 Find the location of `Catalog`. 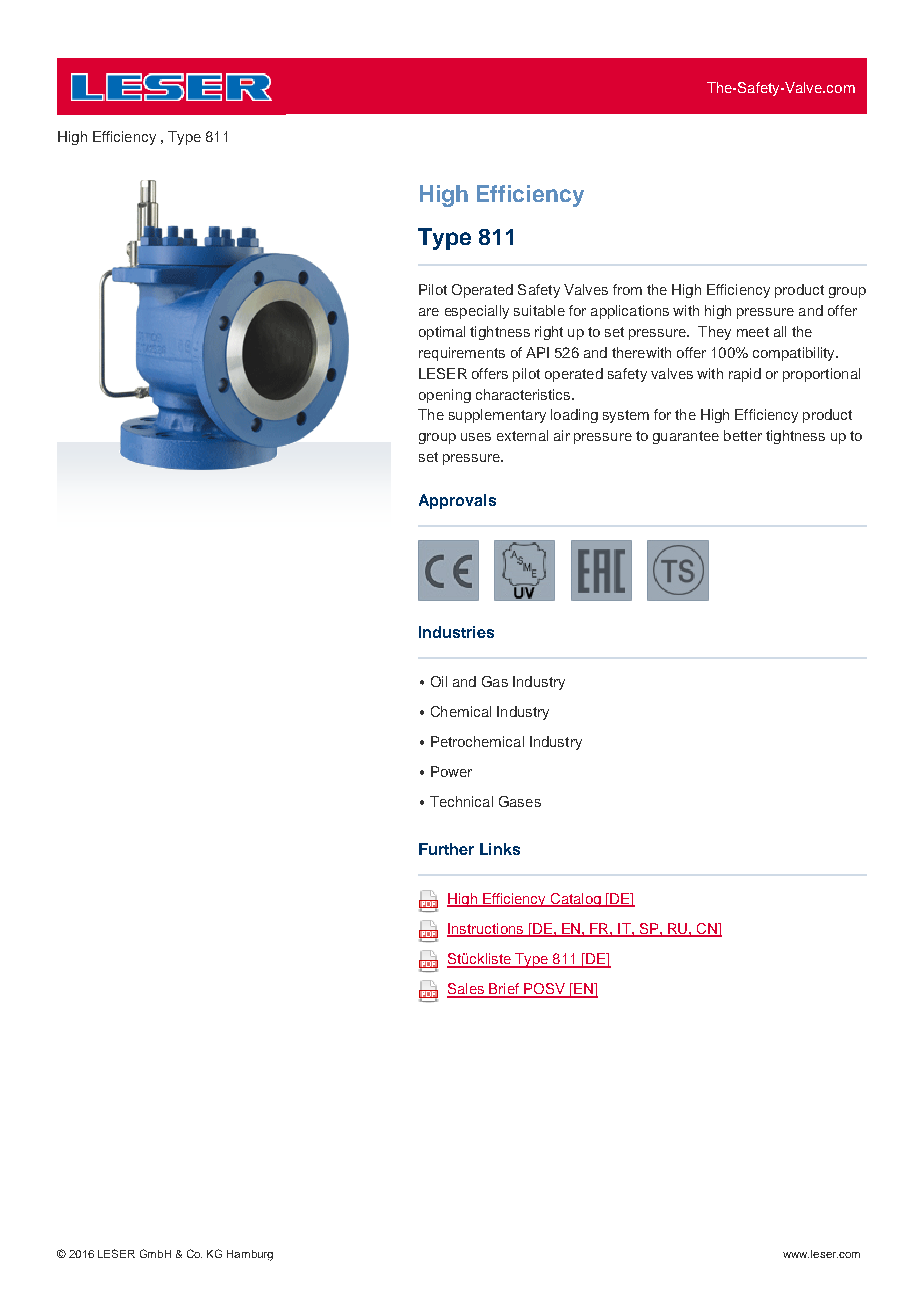

Catalog is located at coordinates (575, 900).
